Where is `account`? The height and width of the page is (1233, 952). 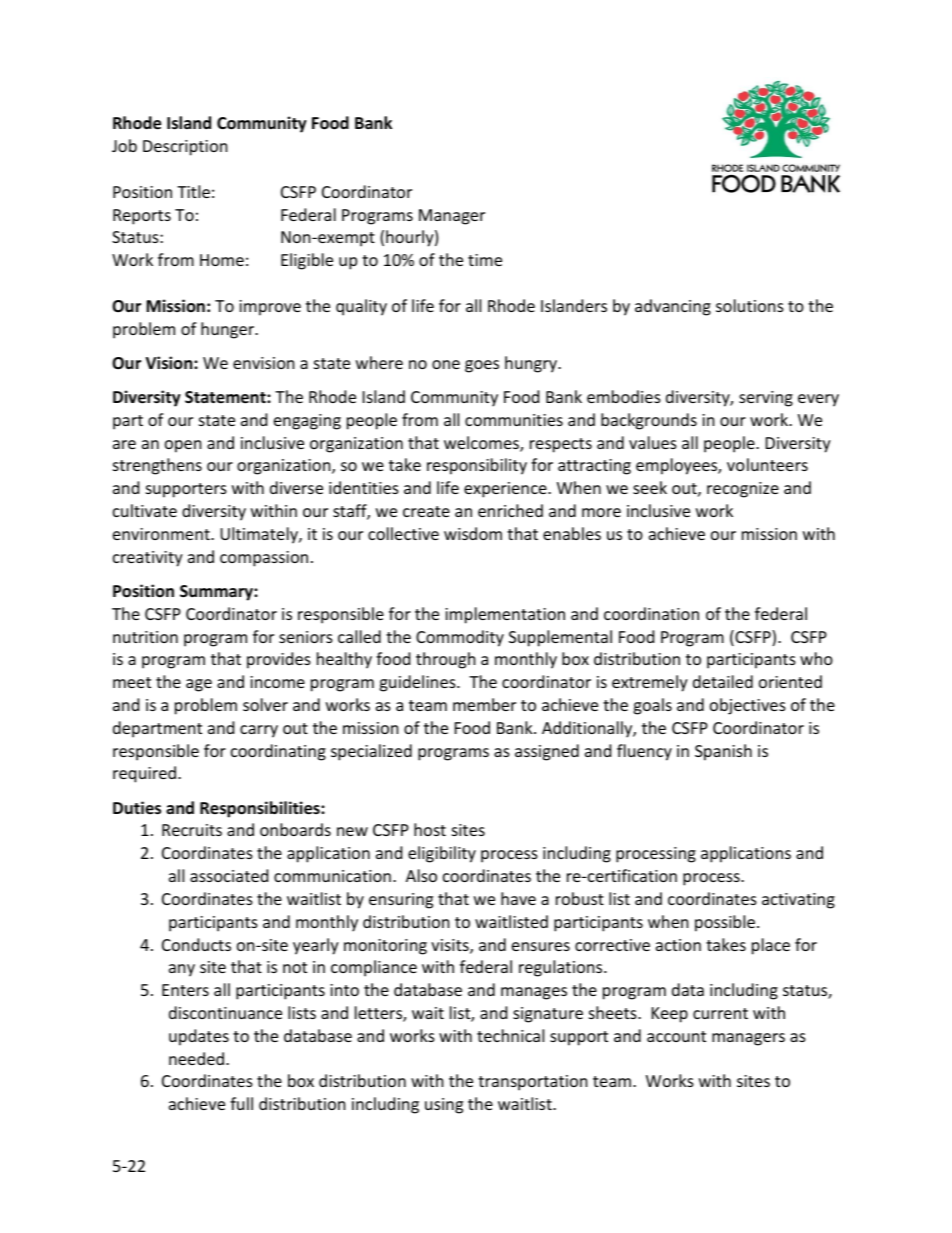 account is located at coordinates (676, 1036).
